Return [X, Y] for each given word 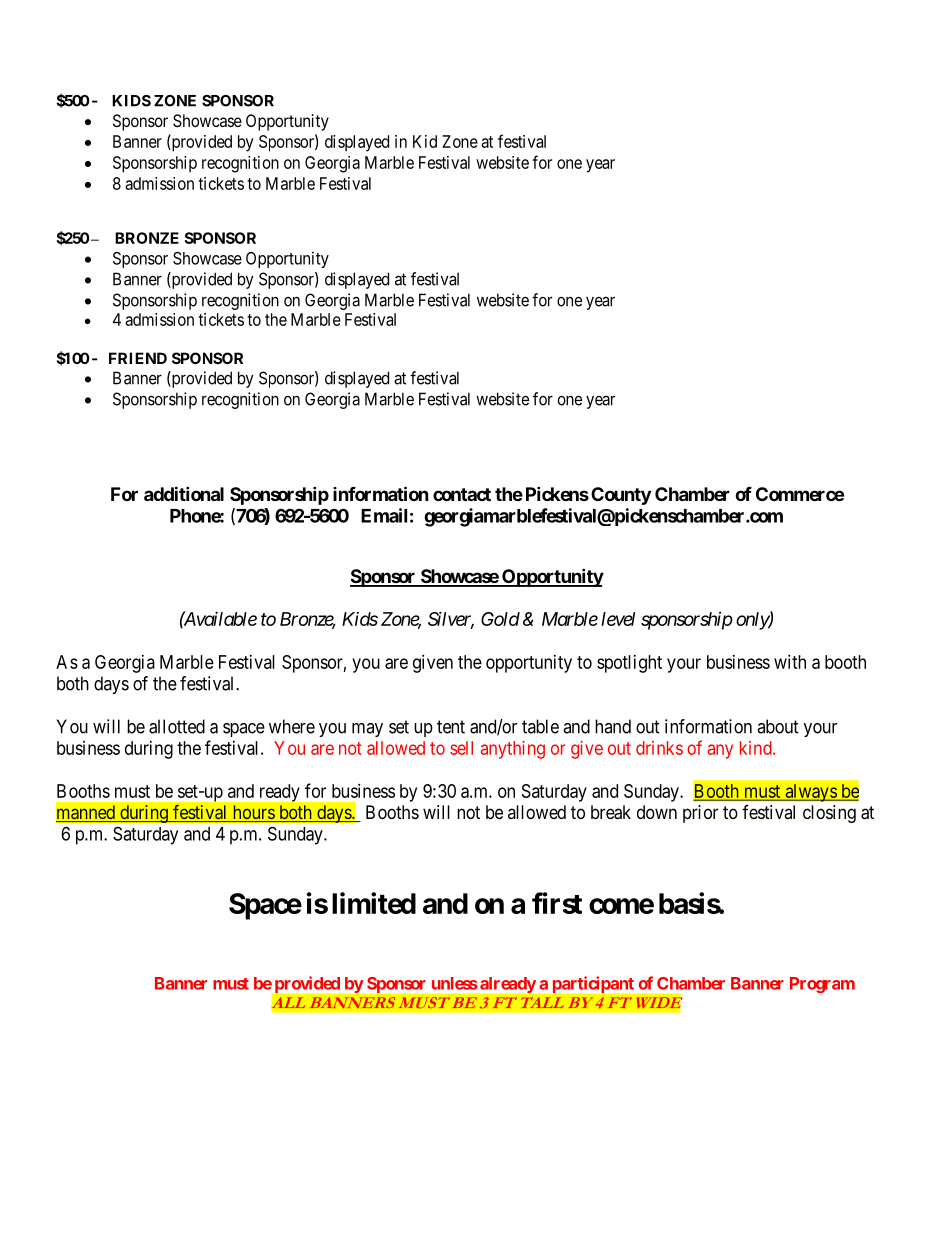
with [790, 662]
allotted [177, 726]
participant [593, 984]
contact [462, 494]
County [621, 496]
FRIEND [138, 358]
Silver [451, 620]
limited [374, 903]
